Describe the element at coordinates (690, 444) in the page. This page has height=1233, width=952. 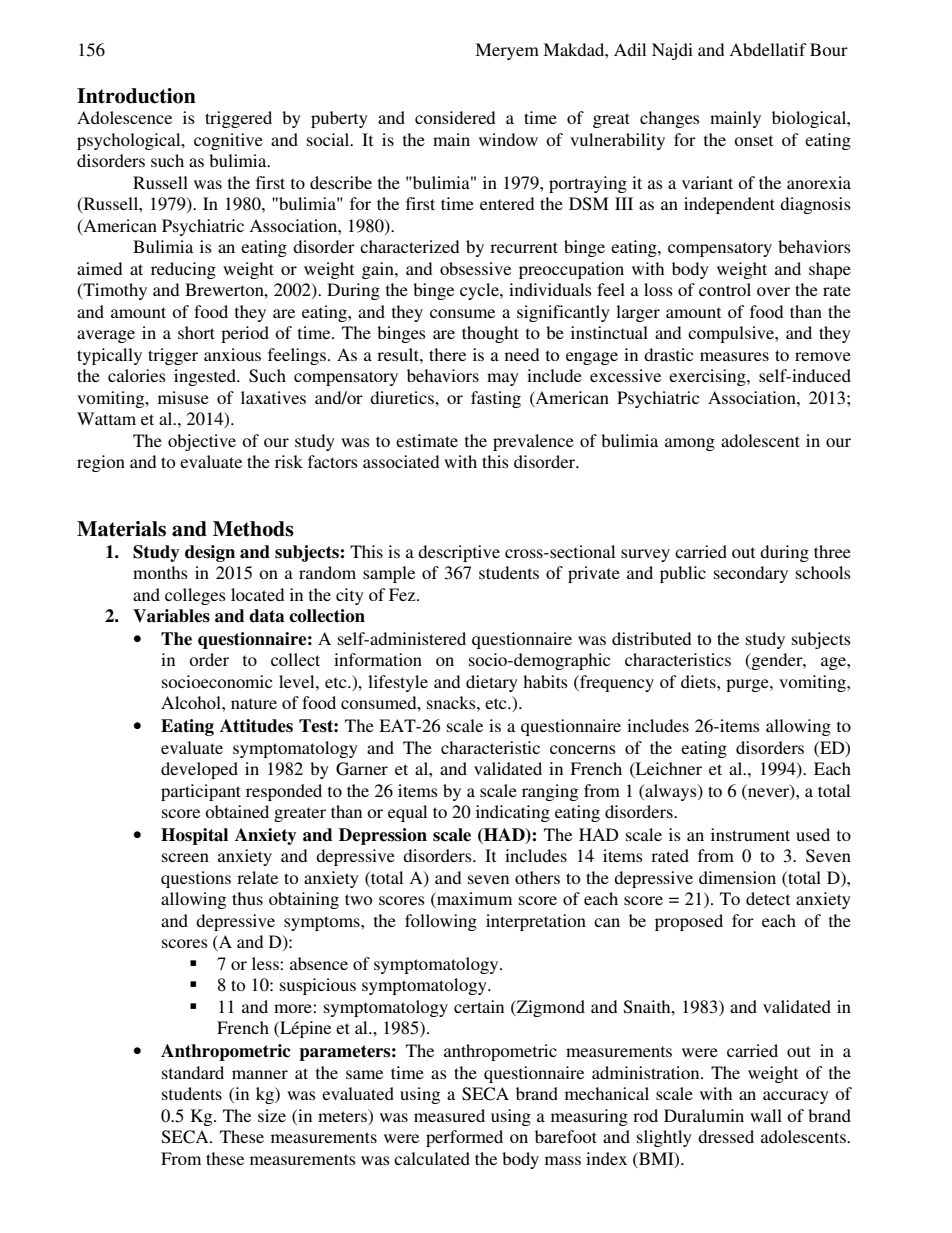
I see `among` at that location.
